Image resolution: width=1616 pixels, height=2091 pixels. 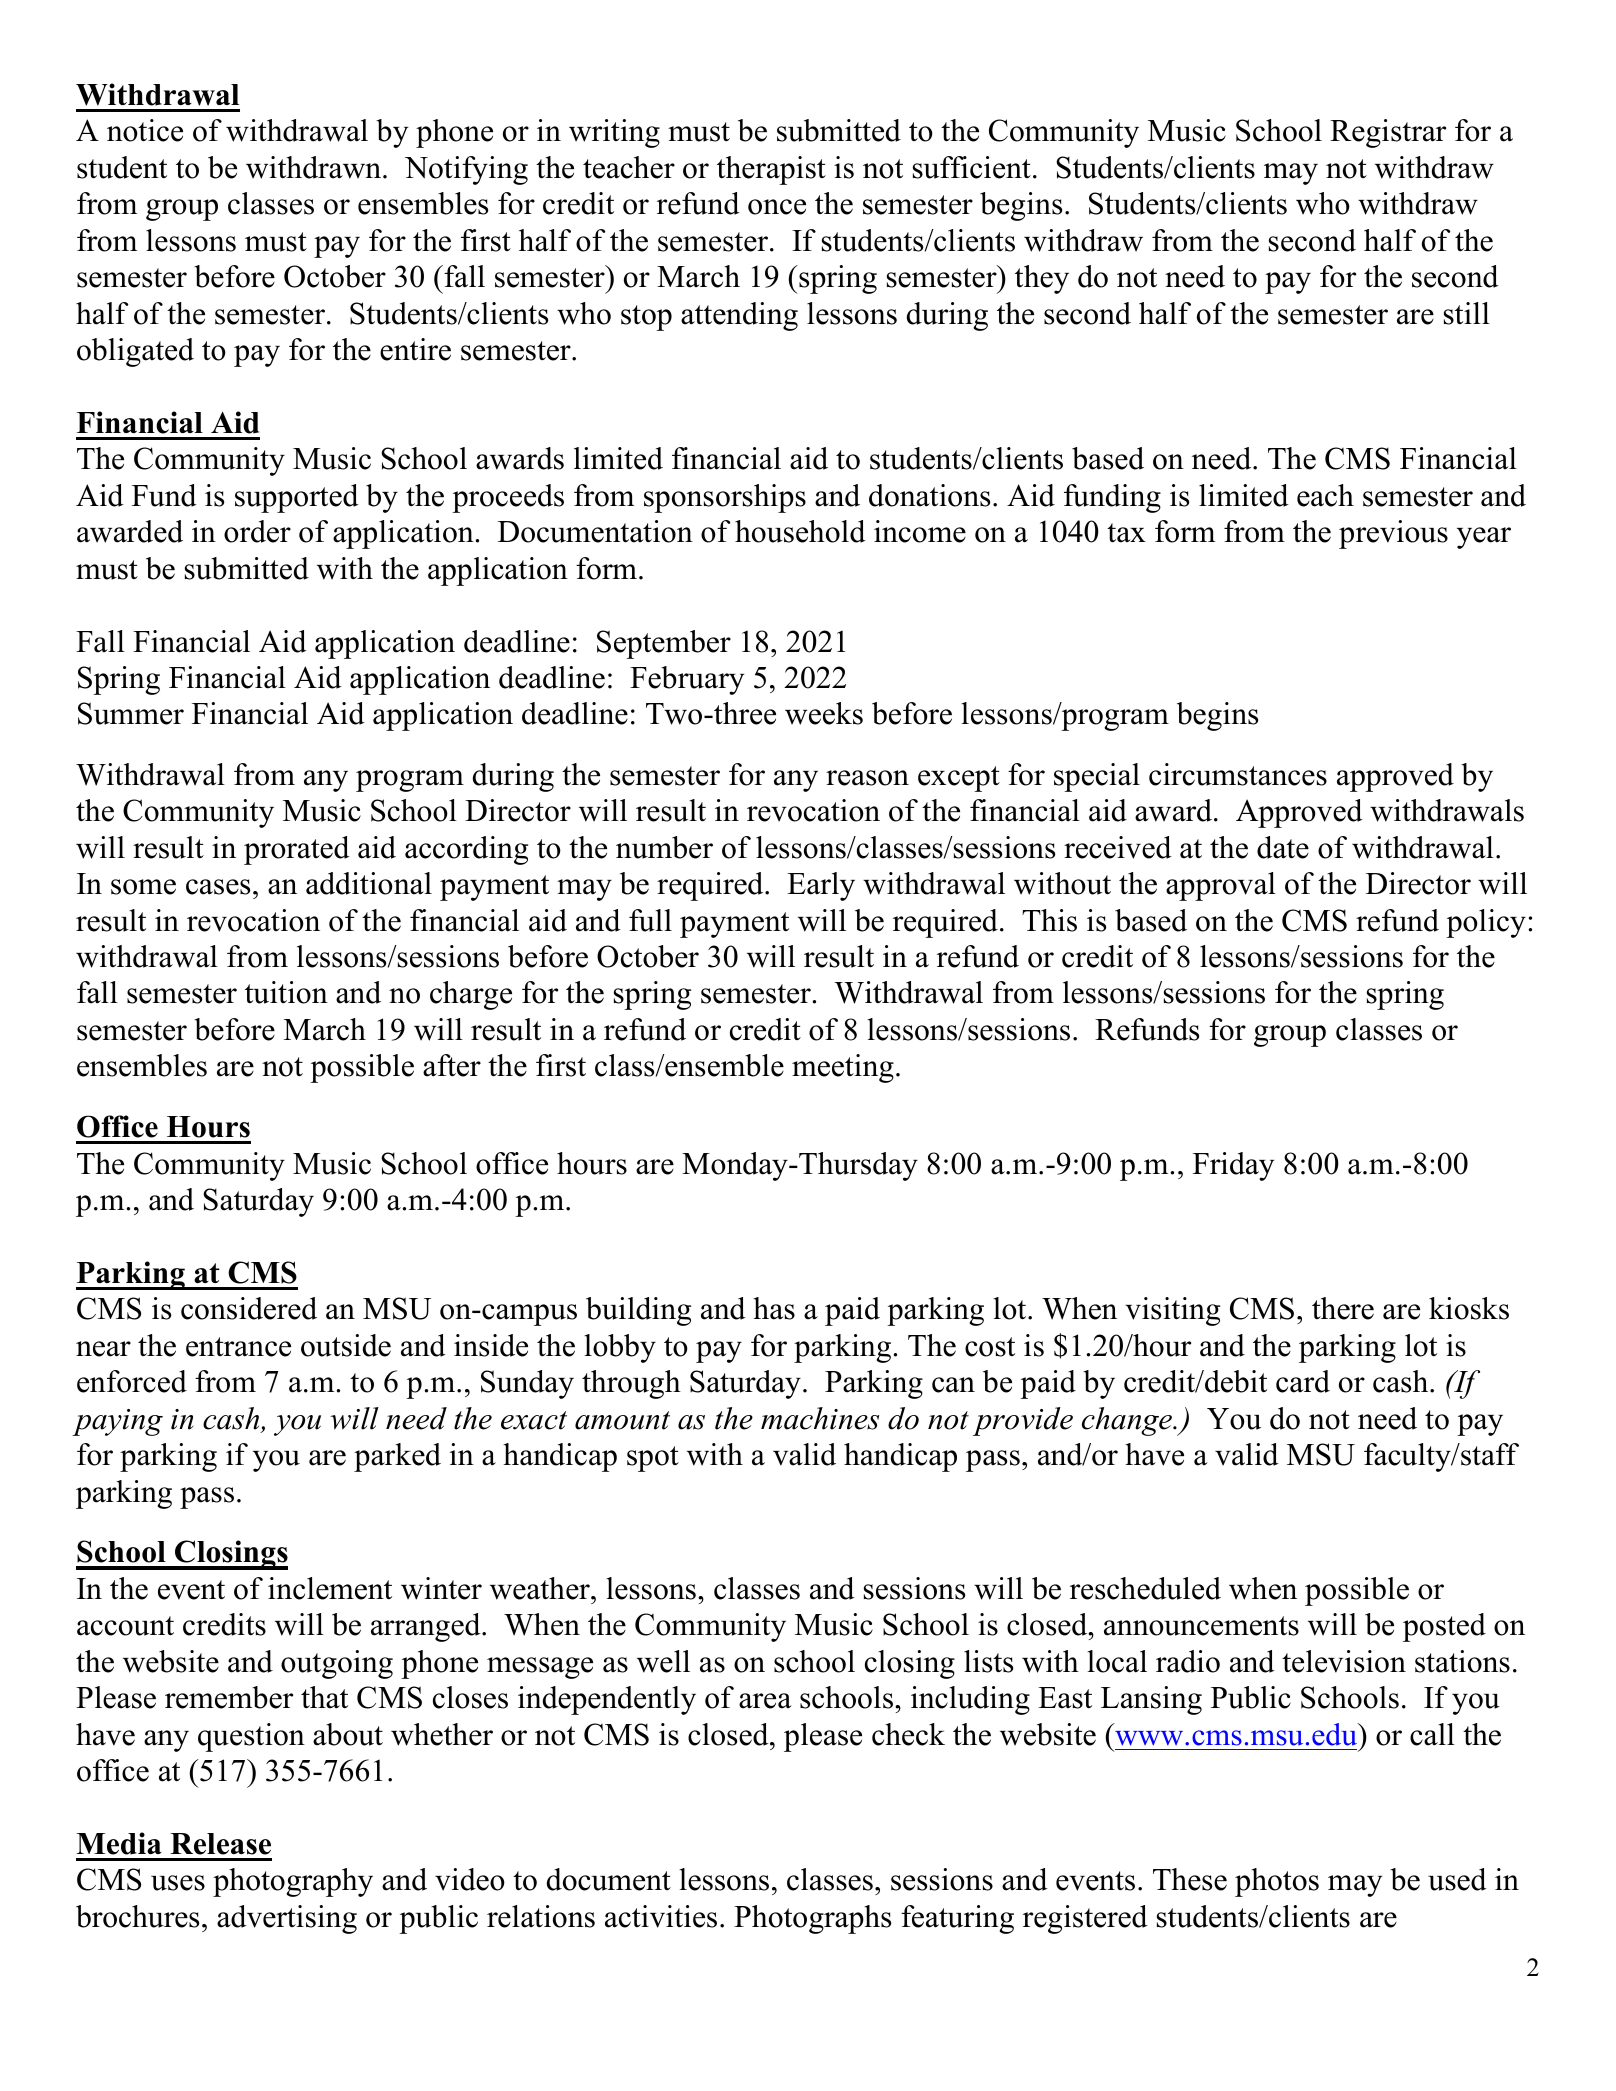 What do you see at coordinates (293, 1882) in the screenshot?
I see `photography` at bounding box center [293, 1882].
